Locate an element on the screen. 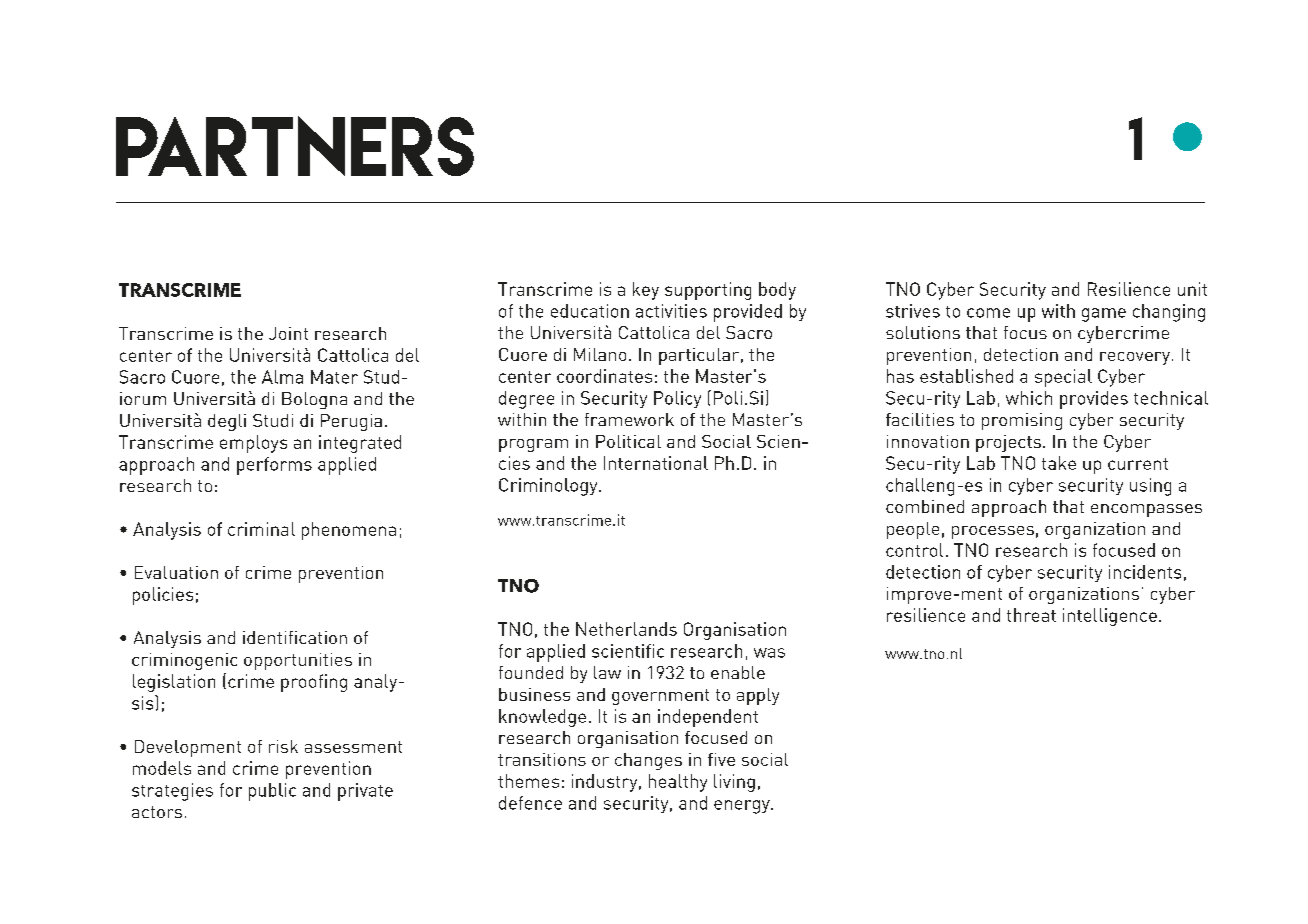 The width and height of the screenshot is (1308, 924). Evaluation is located at coordinates (176, 572).
